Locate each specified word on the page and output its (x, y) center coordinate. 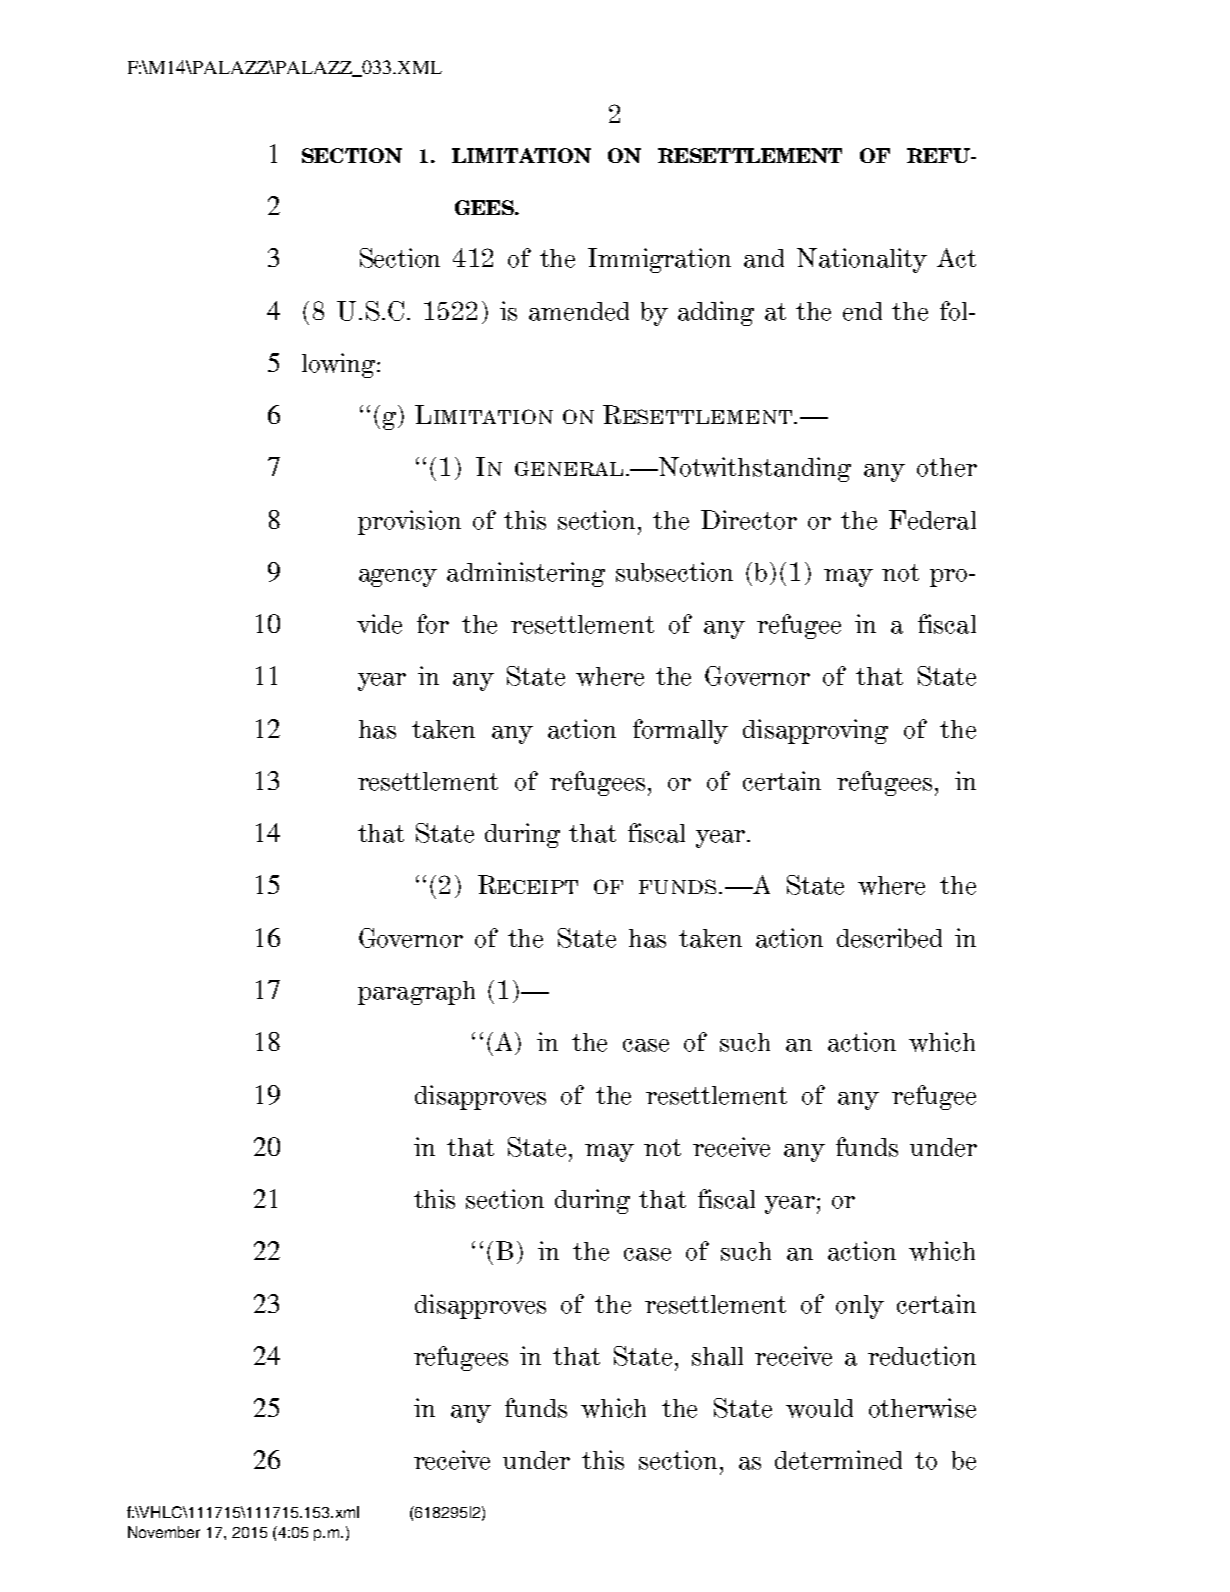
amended (579, 311)
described (889, 938)
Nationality (862, 260)
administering (526, 574)
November (164, 1532)
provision (409, 522)
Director (749, 520)
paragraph (416, 993)
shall (717, 1356)
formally (680, 731)
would (819, 1408)
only (860, 1307)
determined (838, 1460)
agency (398, 578)
